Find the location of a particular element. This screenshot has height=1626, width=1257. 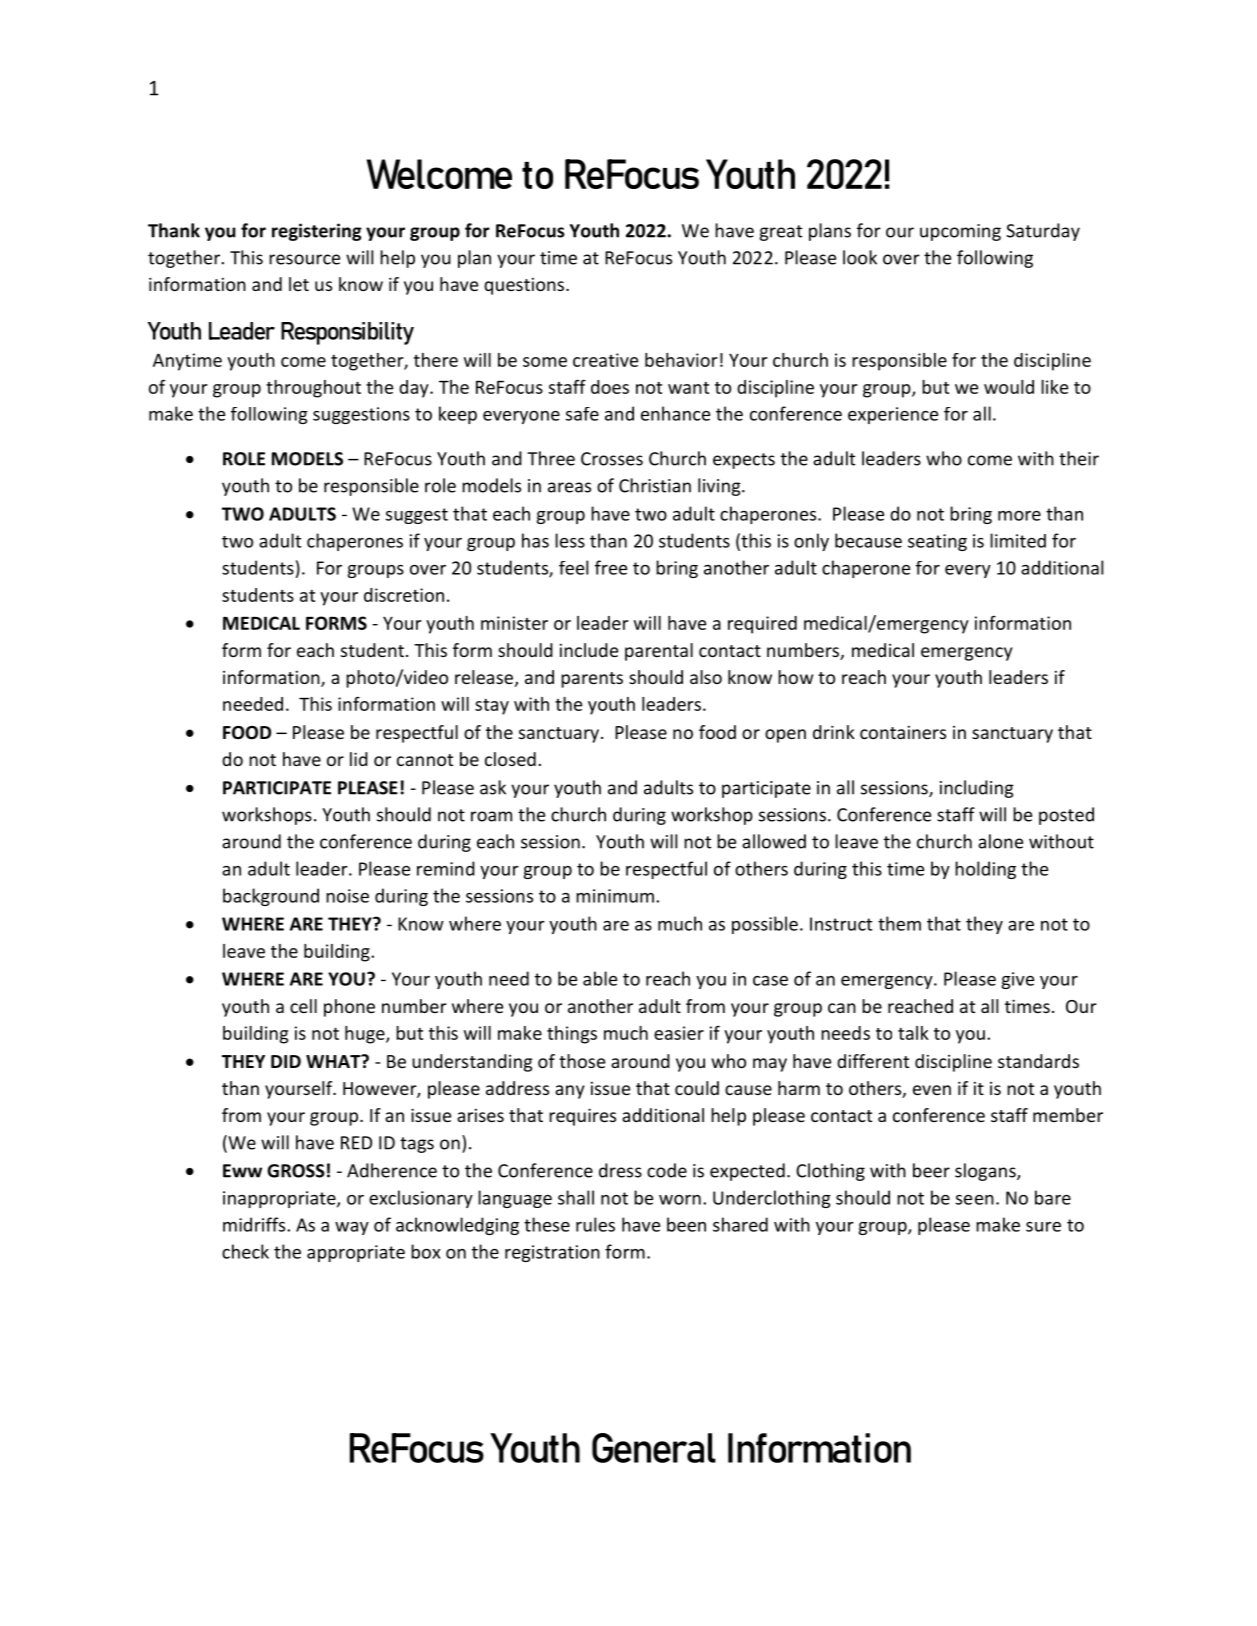

easier is located at coordinates (679, 1033).
